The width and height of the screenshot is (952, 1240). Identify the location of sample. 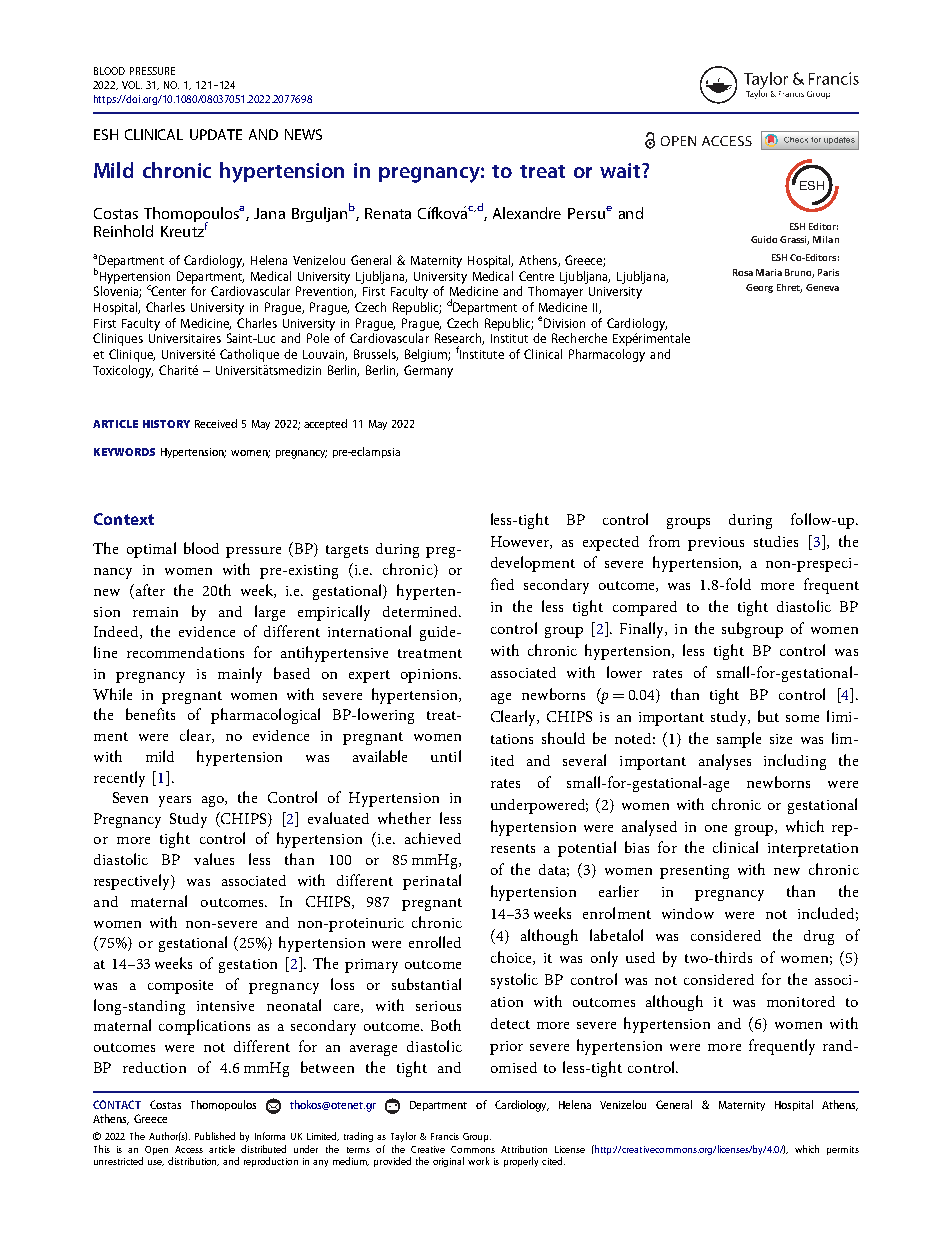
(739, 740).
